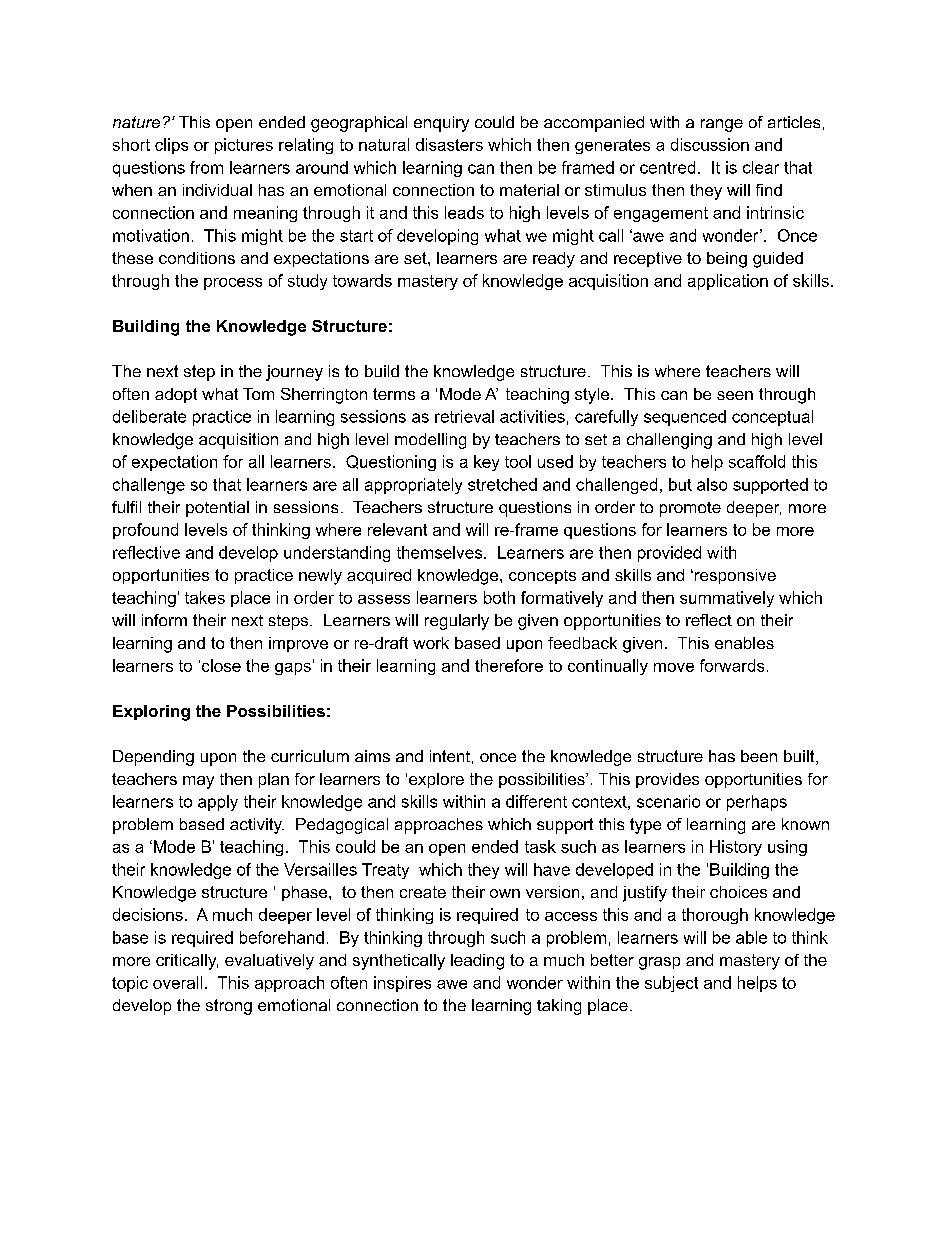 The height and width of the document is (1233, 952). Describe the element at coordinates (732, 665) in the document. I see `forwards` at that location.
